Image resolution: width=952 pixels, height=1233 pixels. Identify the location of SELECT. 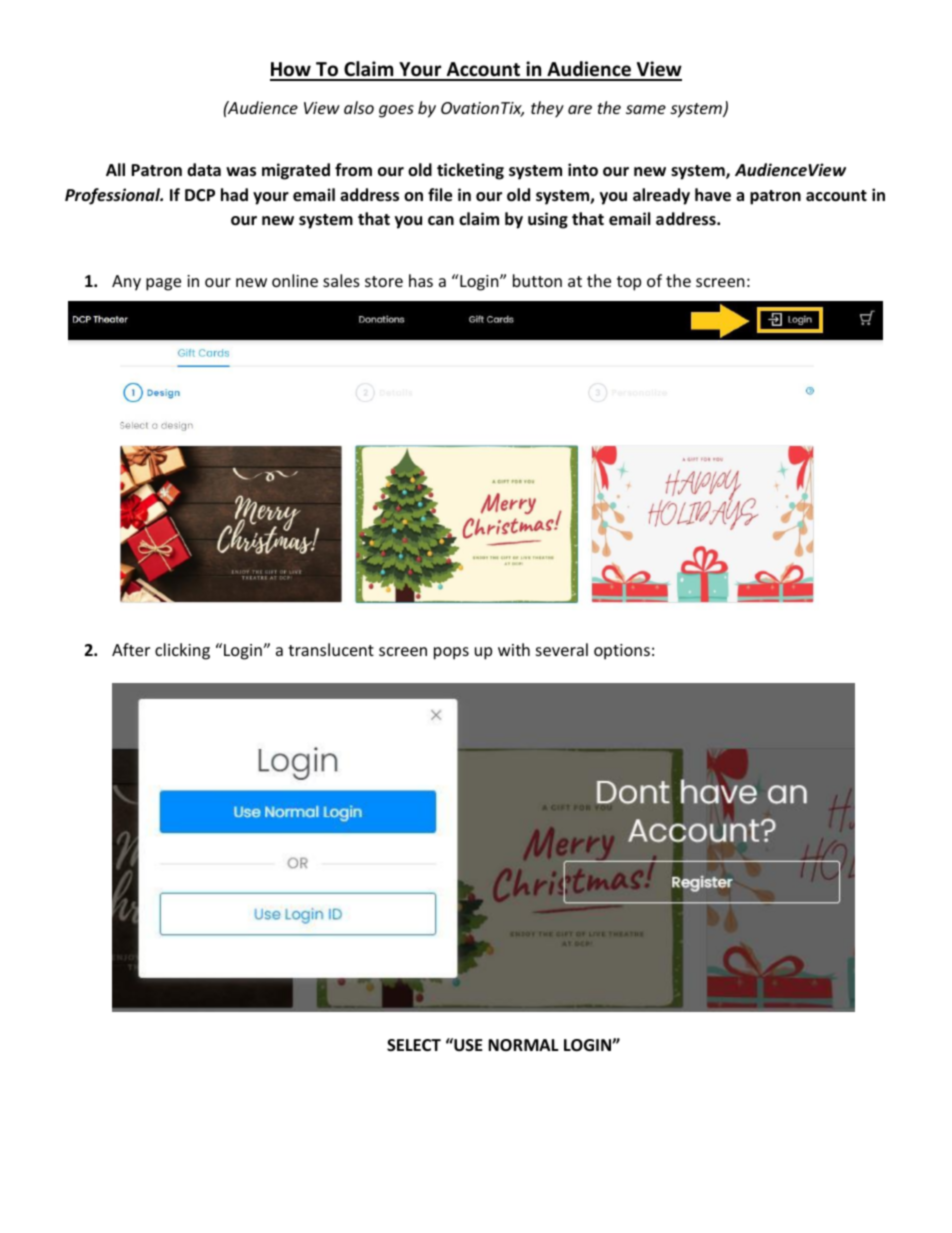
(414, 1045).
